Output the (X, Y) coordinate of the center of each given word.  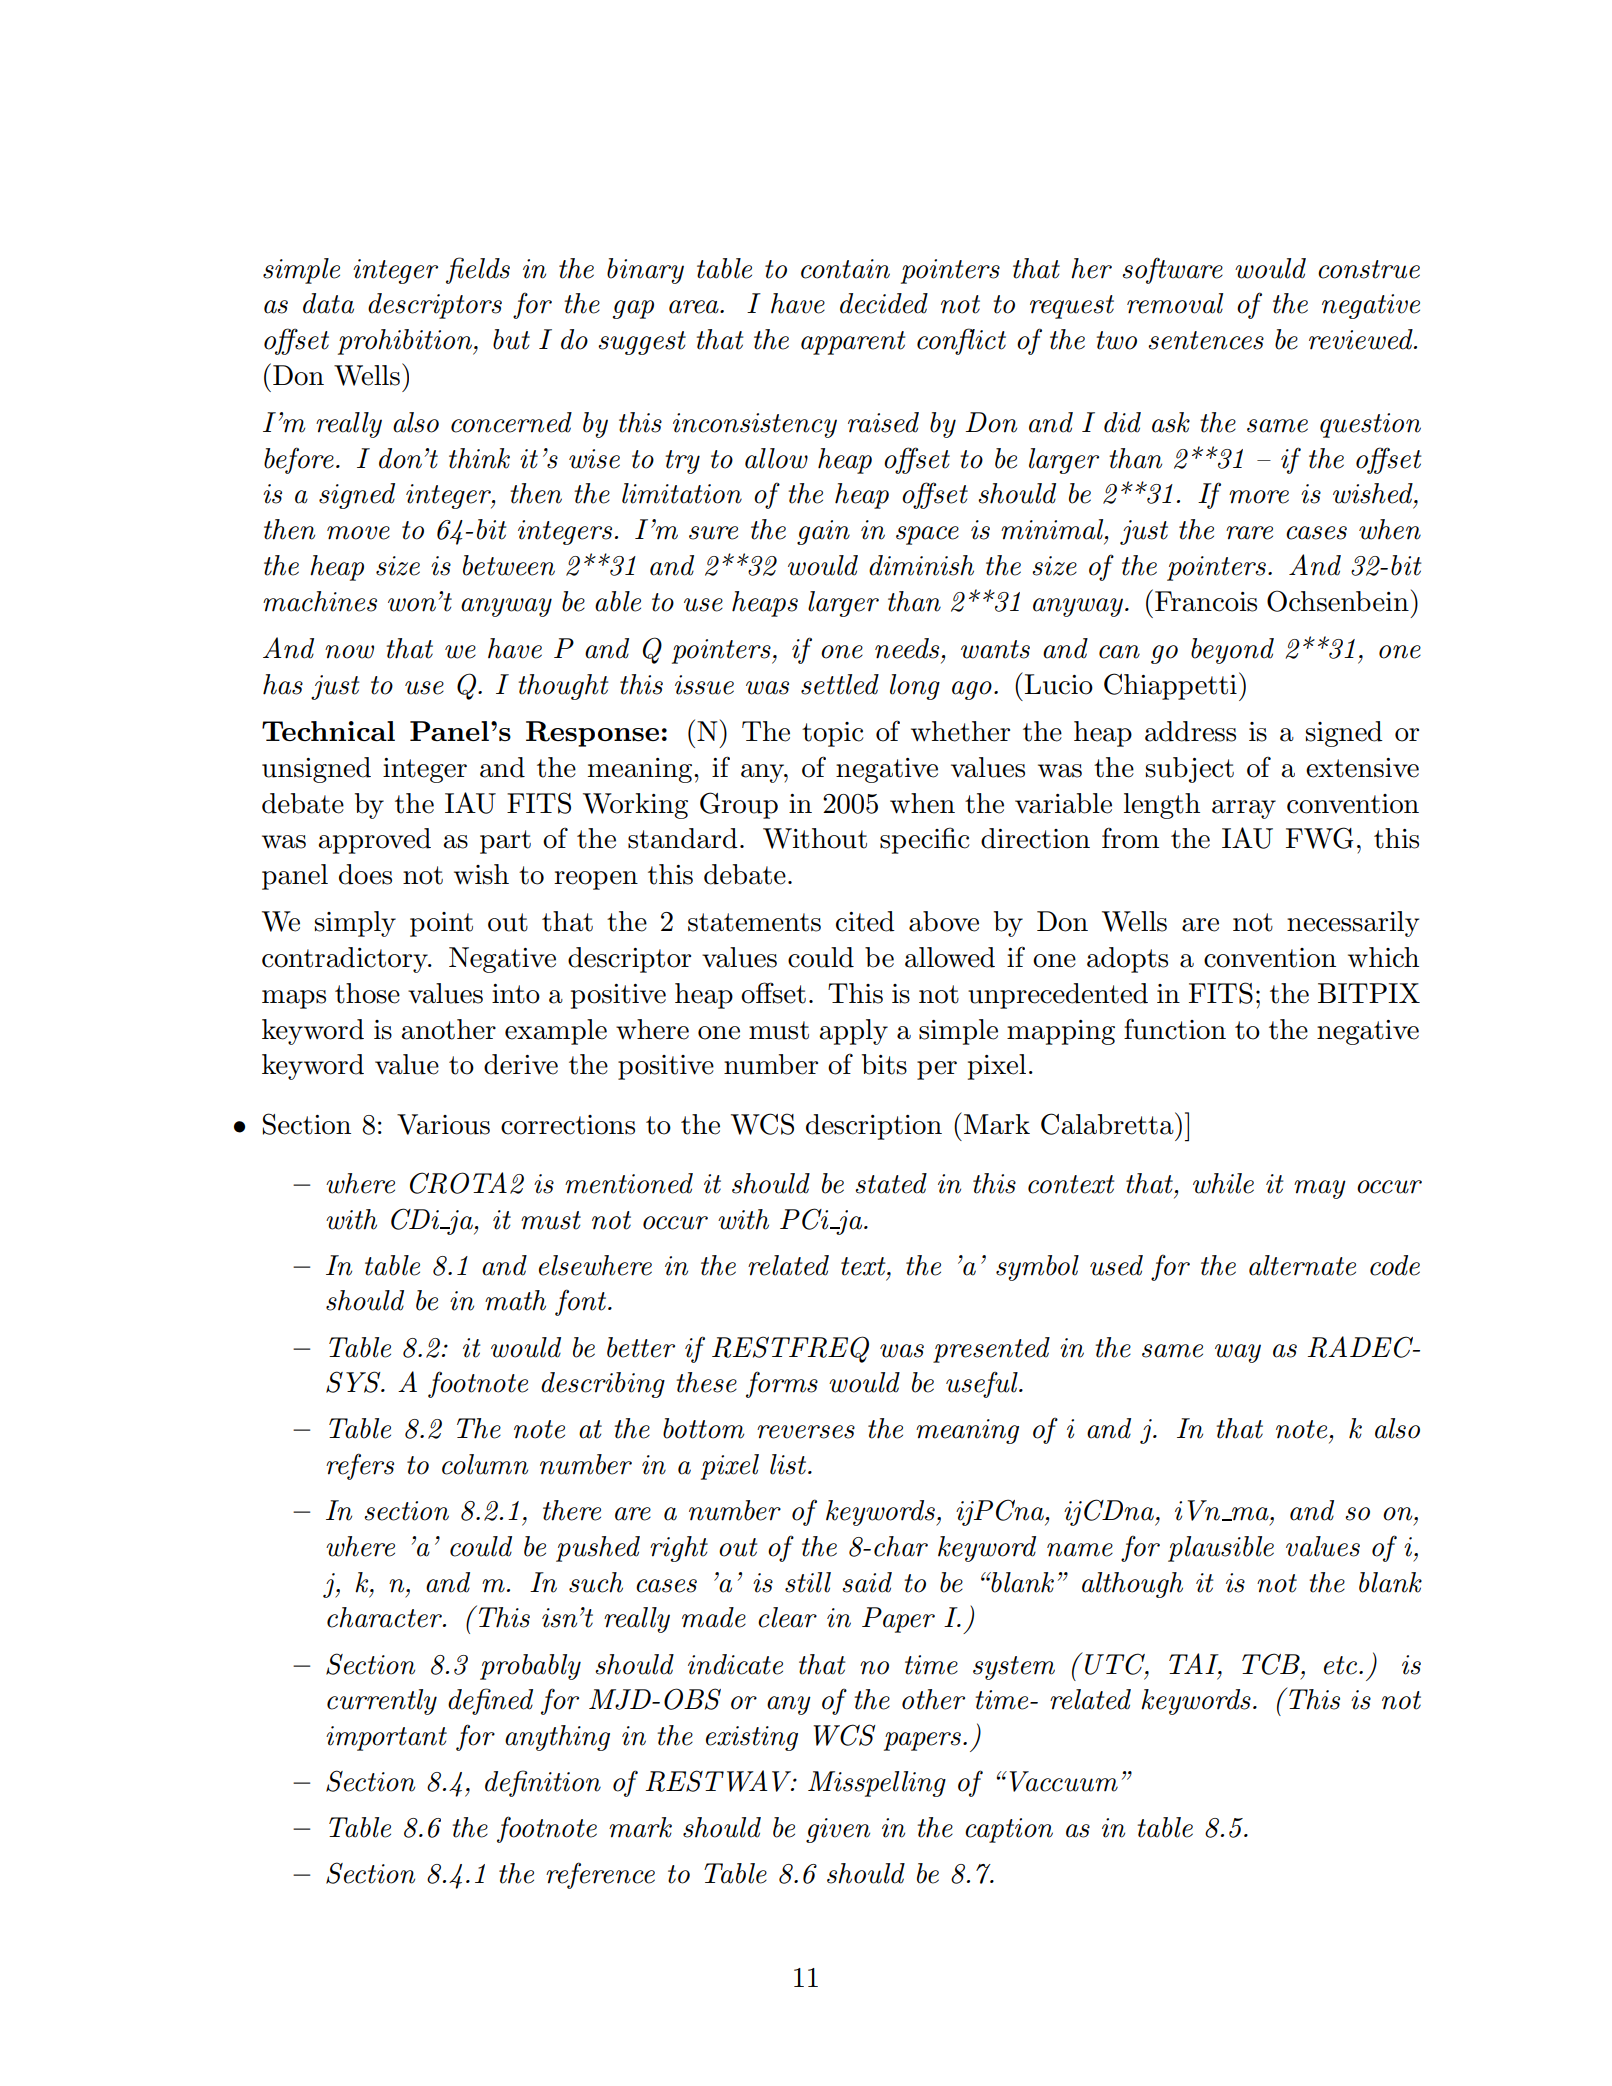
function (1175, 1029)
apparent (853, 343)
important (386, 1738)
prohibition (406, 342)
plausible (1221, 1549)
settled (840, 684)
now (349, 652)
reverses (806, 1432)
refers (360, 1466)
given (838, 1830)
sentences (1206, 340)
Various (443, 1124)
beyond (1232, 651)
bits (884, 1064)
